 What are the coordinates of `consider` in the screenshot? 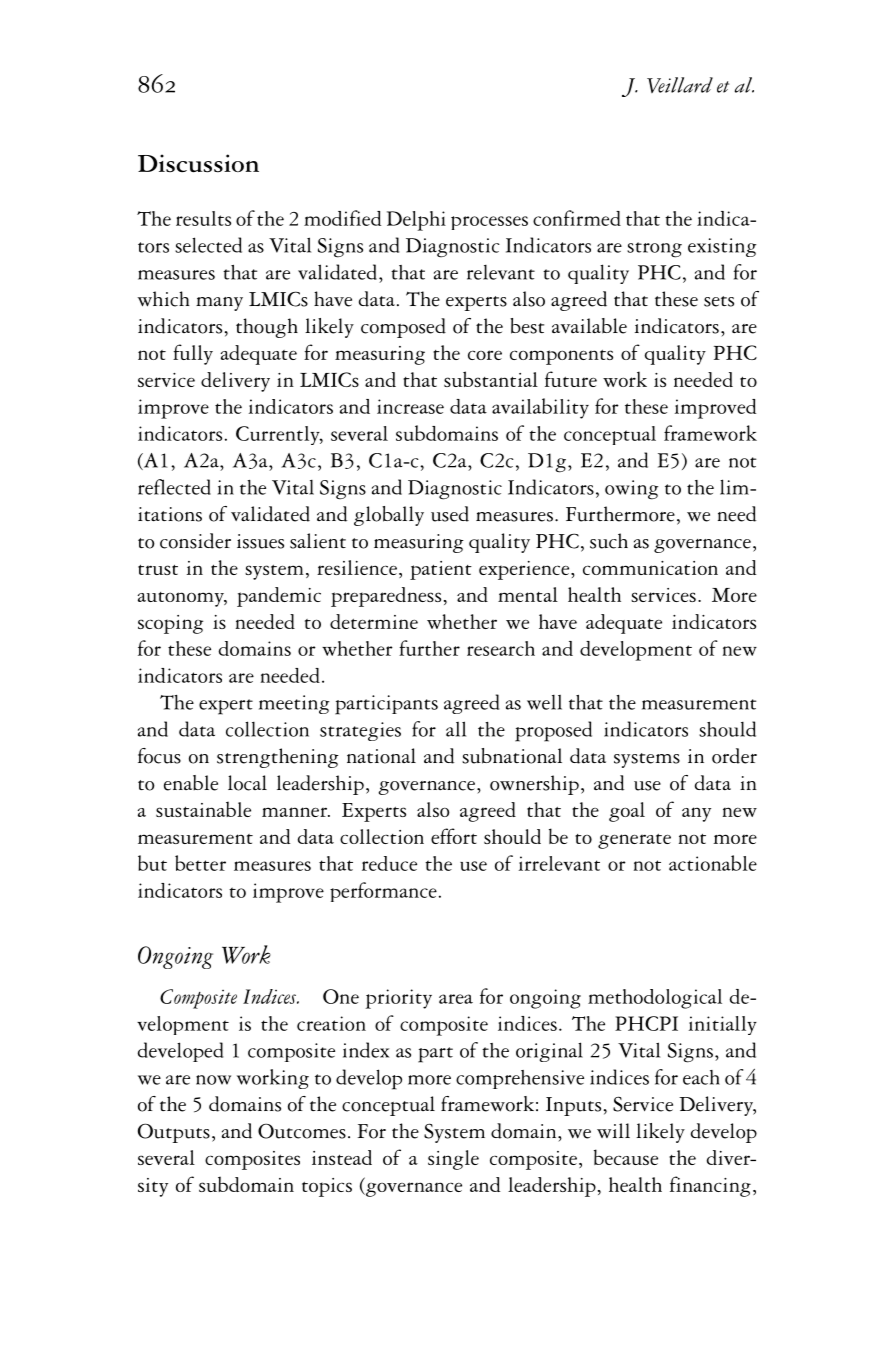 It's located at (195, 541).
